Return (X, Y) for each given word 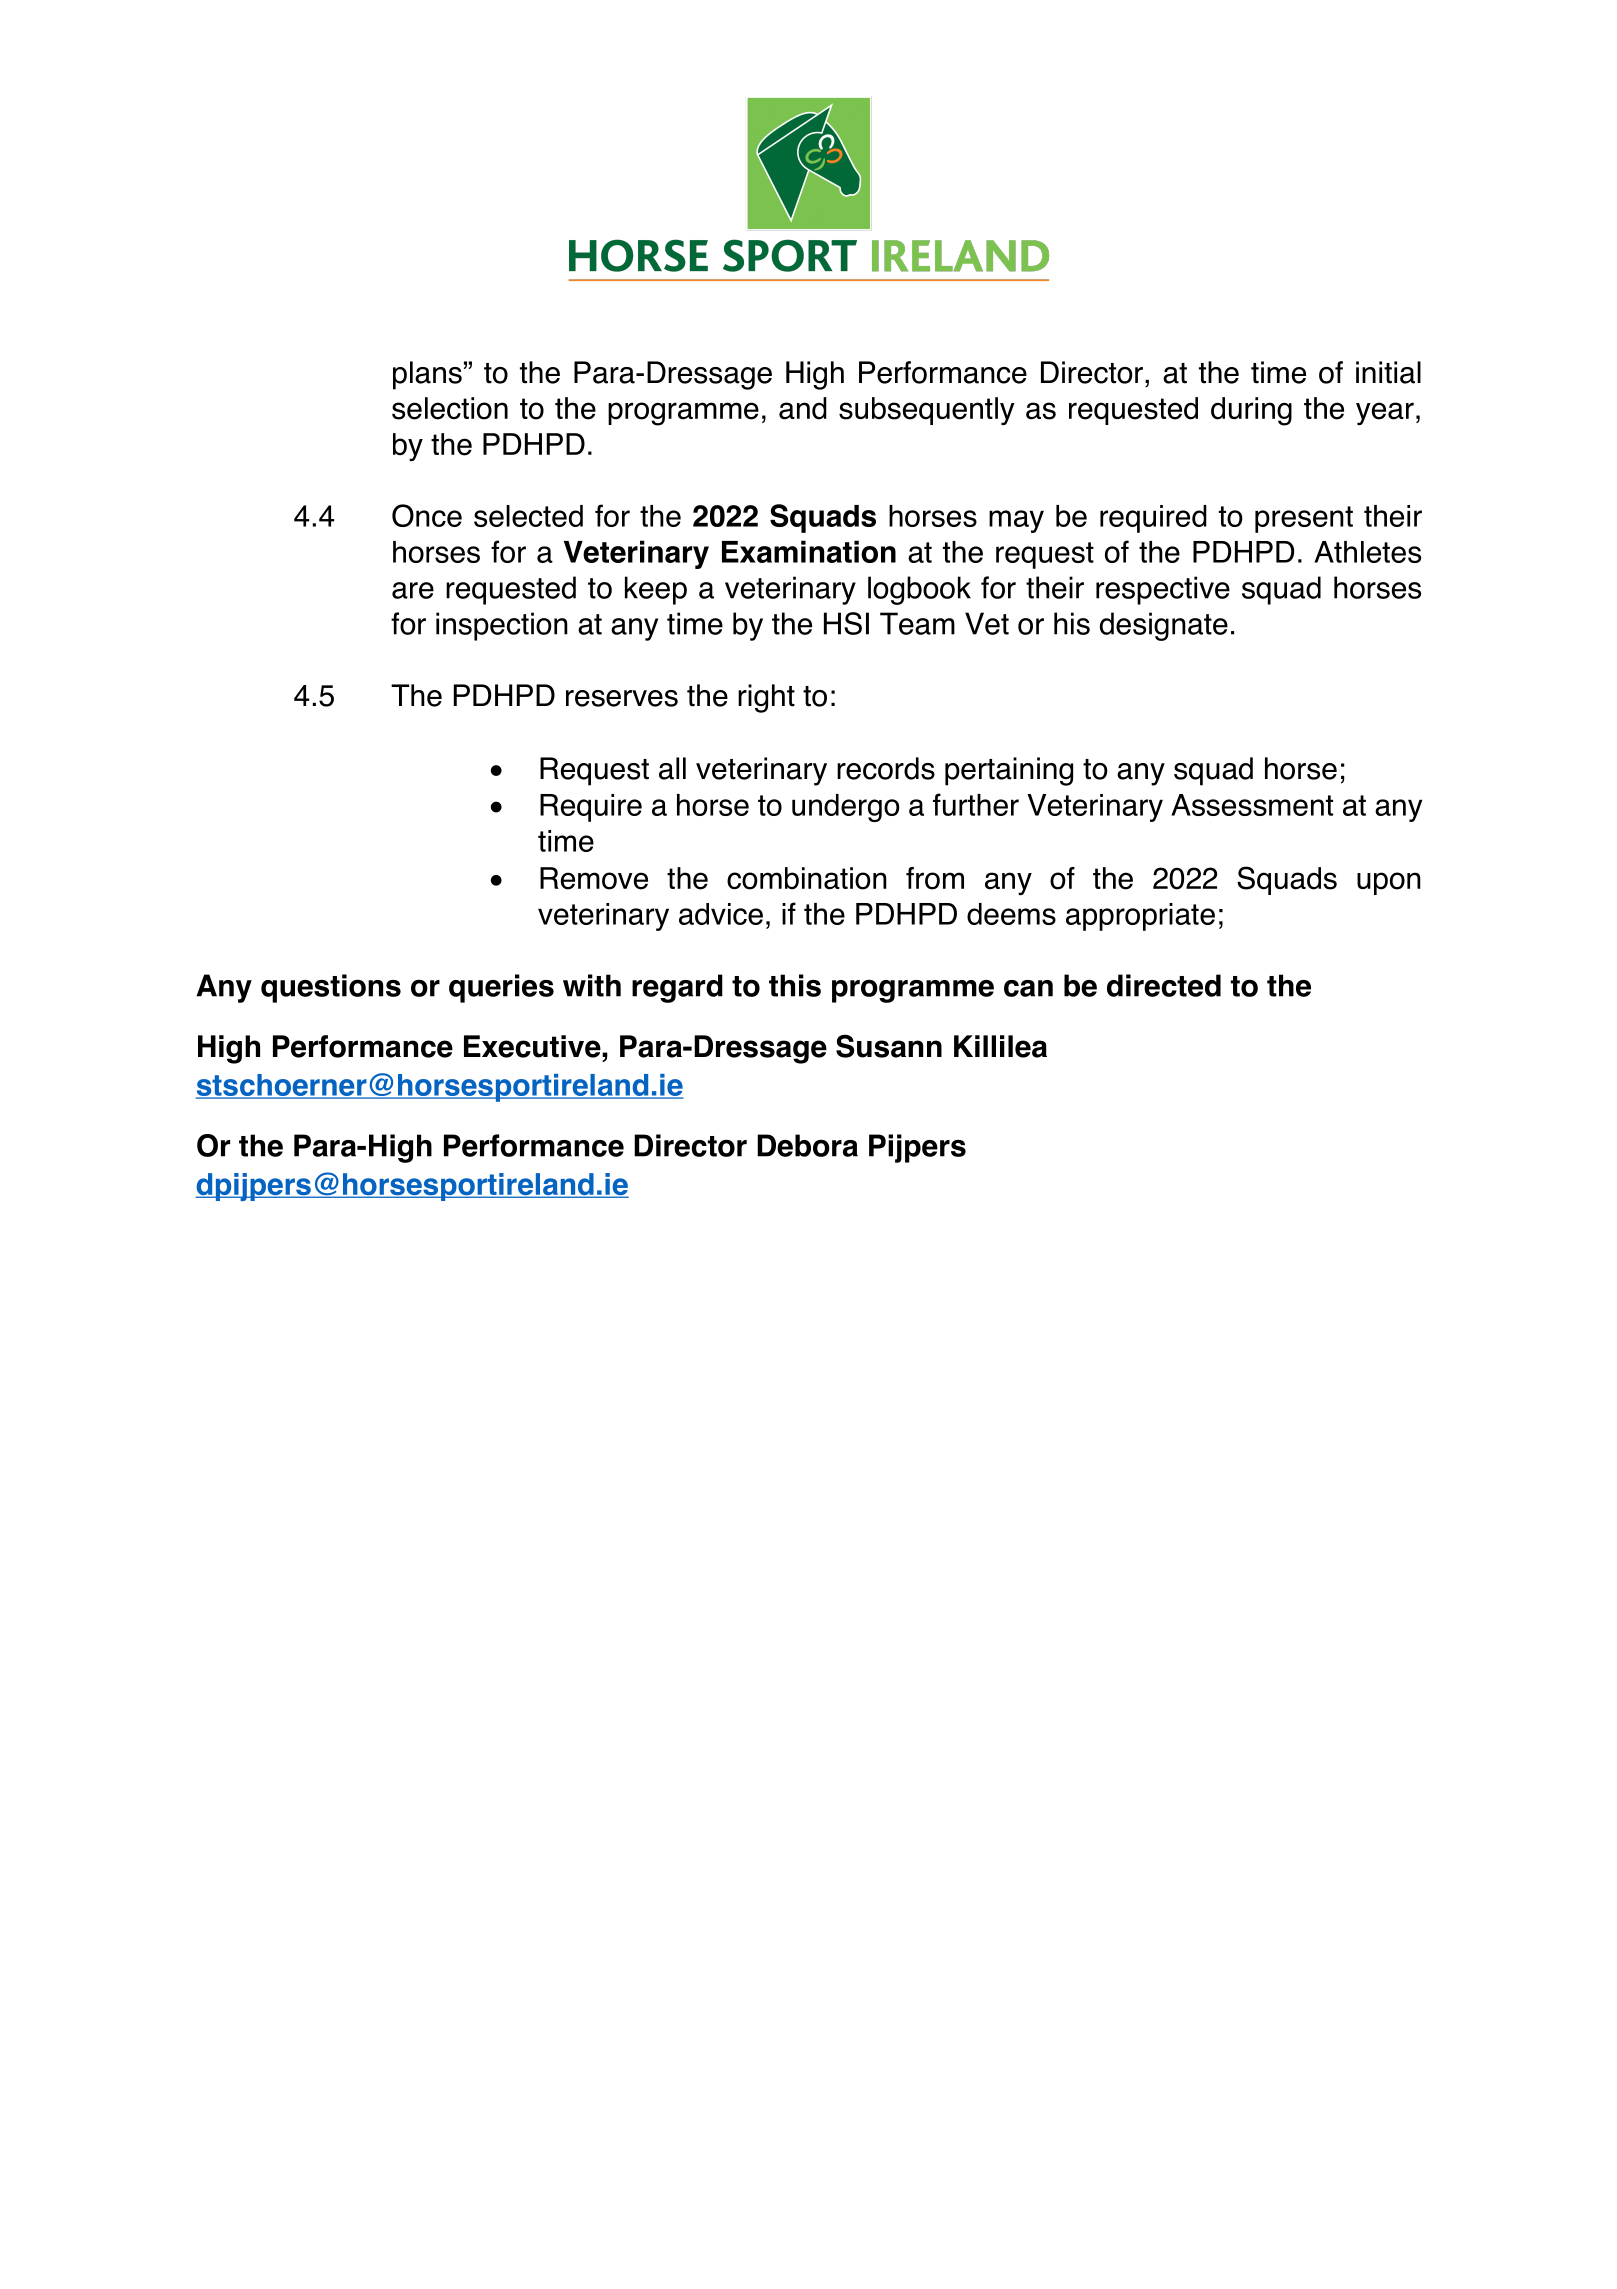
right (766, 698)
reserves (622, 698)
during (1251, 411)
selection (450, 408)
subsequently (927, 411)
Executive (533, 1046)
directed (1164, 985)
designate (1164, 626)
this (795, 985)
